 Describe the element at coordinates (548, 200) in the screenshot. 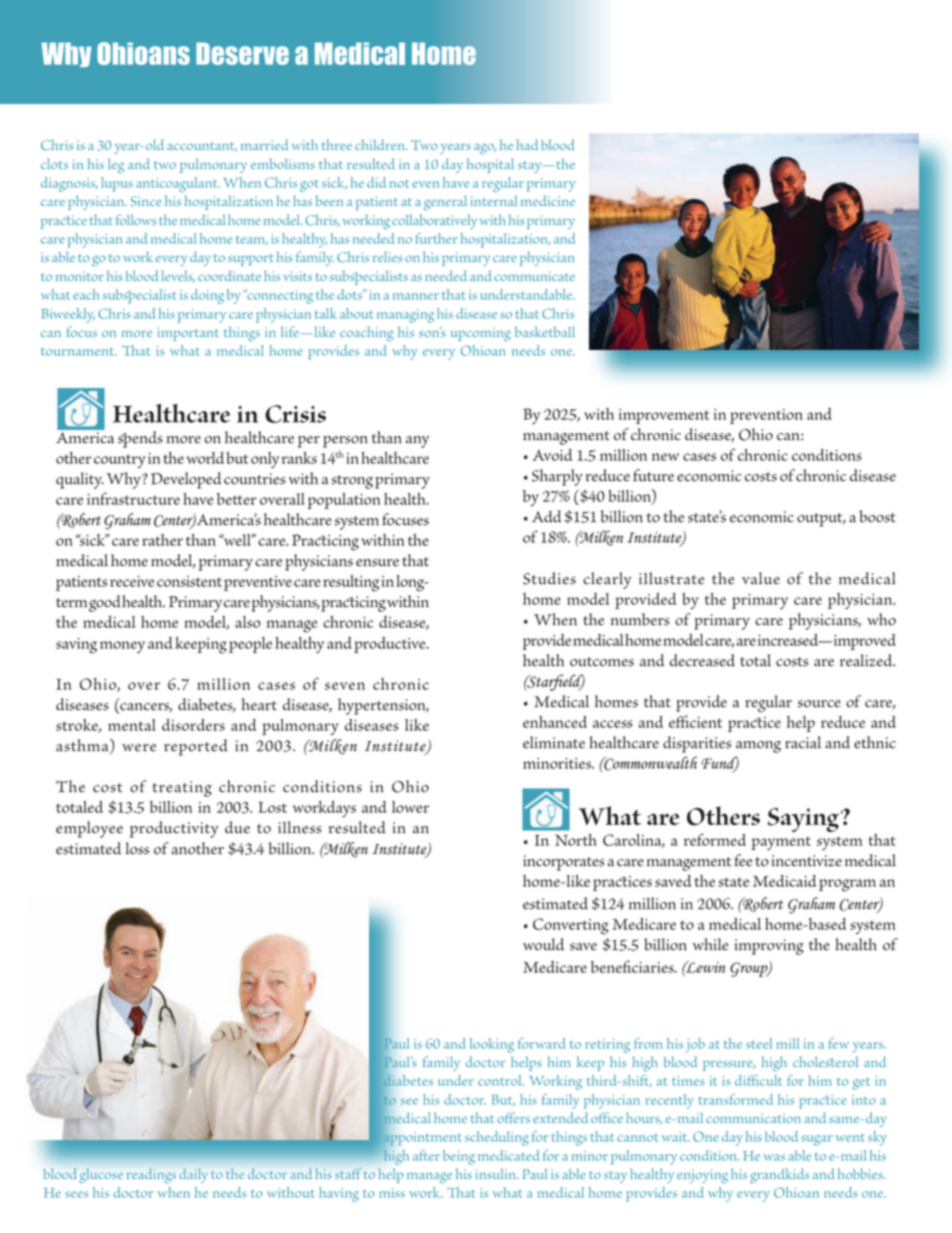

I see `medicine` at that location.
